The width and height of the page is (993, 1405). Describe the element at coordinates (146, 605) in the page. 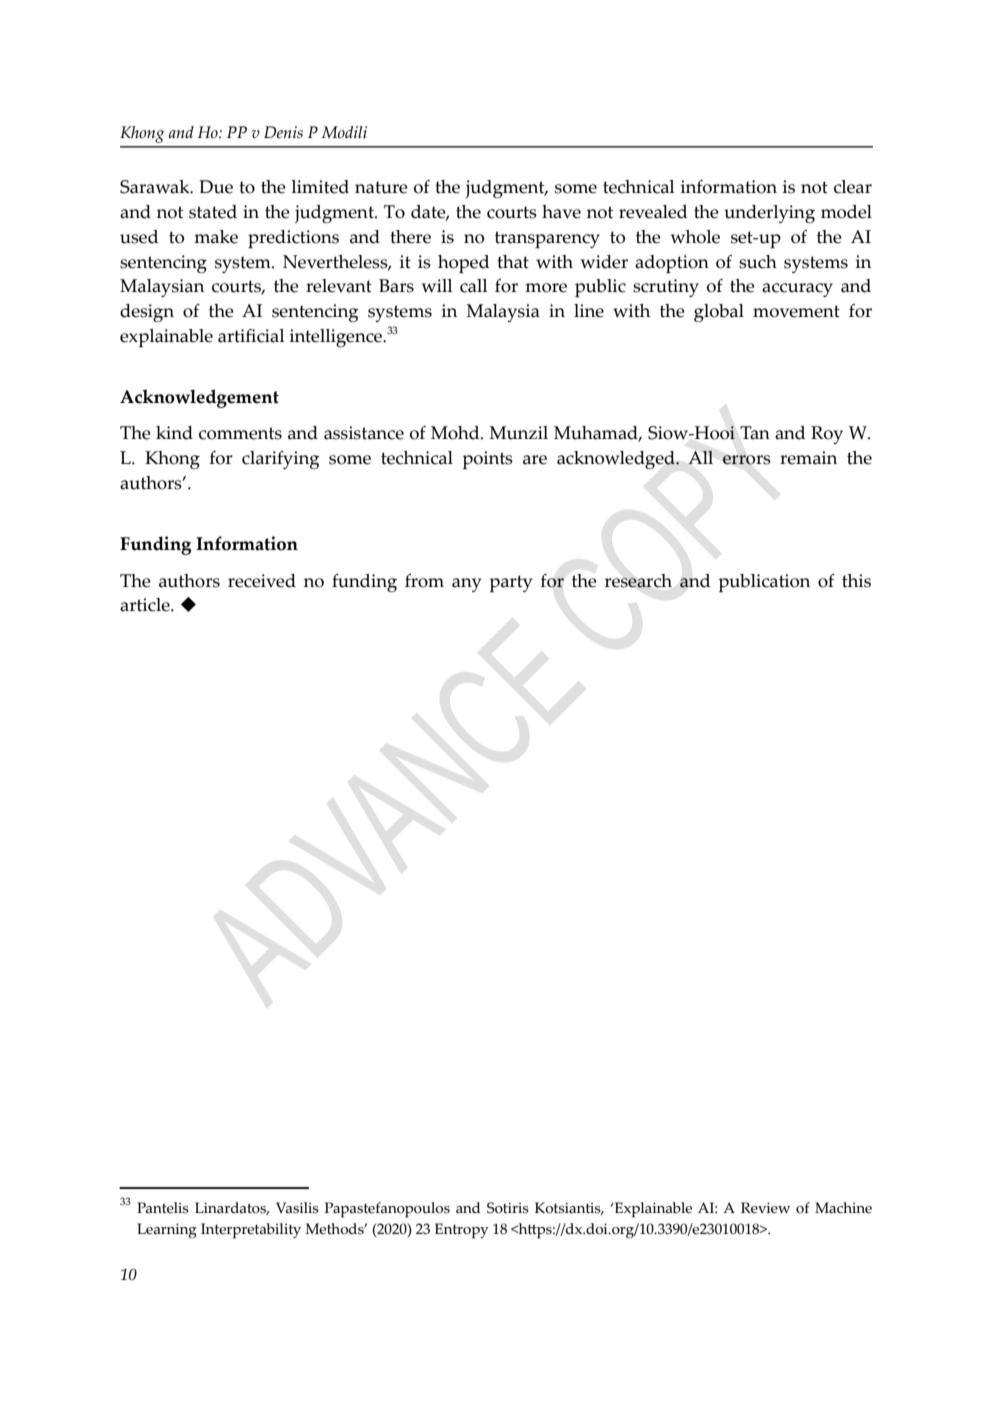

I see `article` at that location.
